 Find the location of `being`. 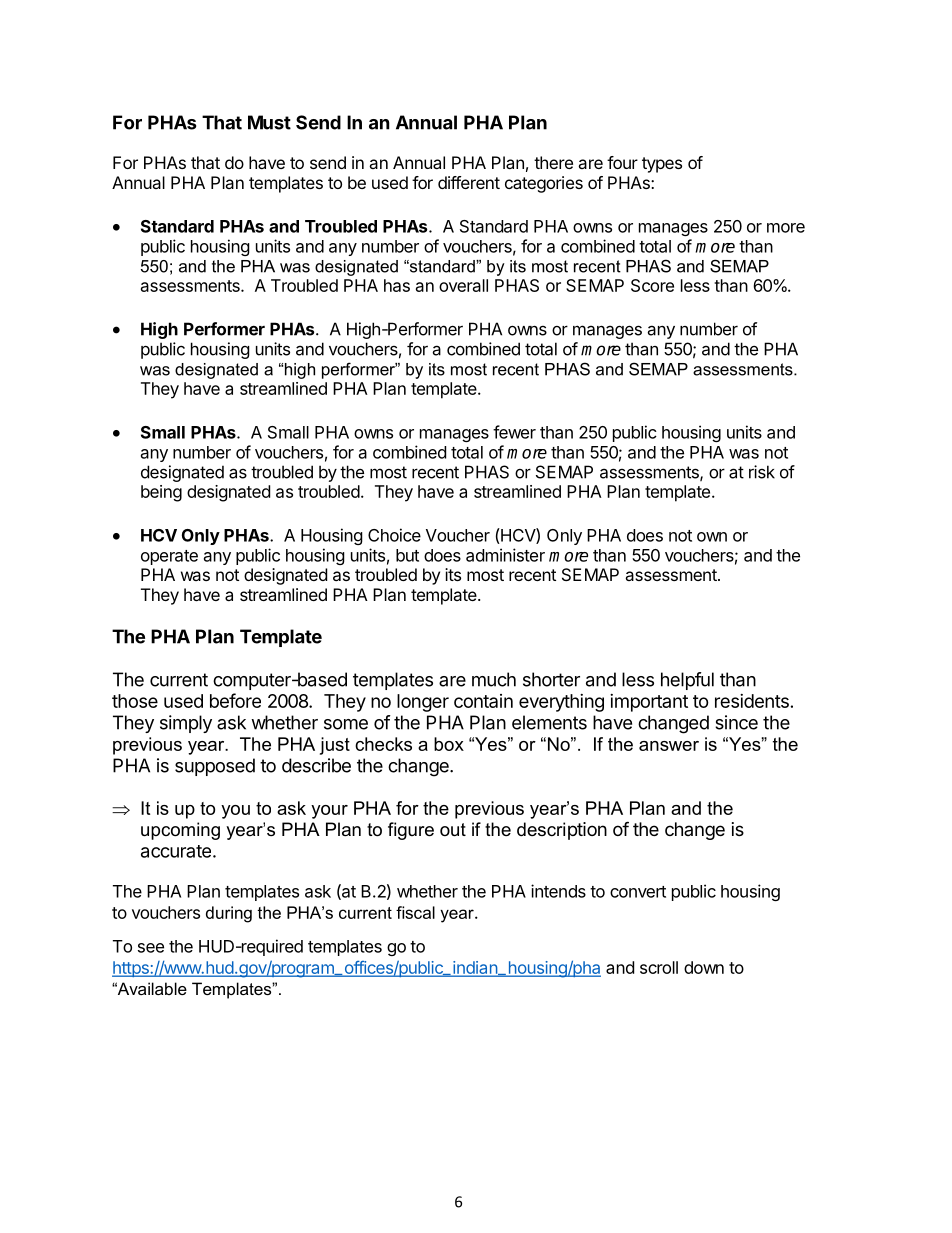

being is located at coordinates (161, 493).
